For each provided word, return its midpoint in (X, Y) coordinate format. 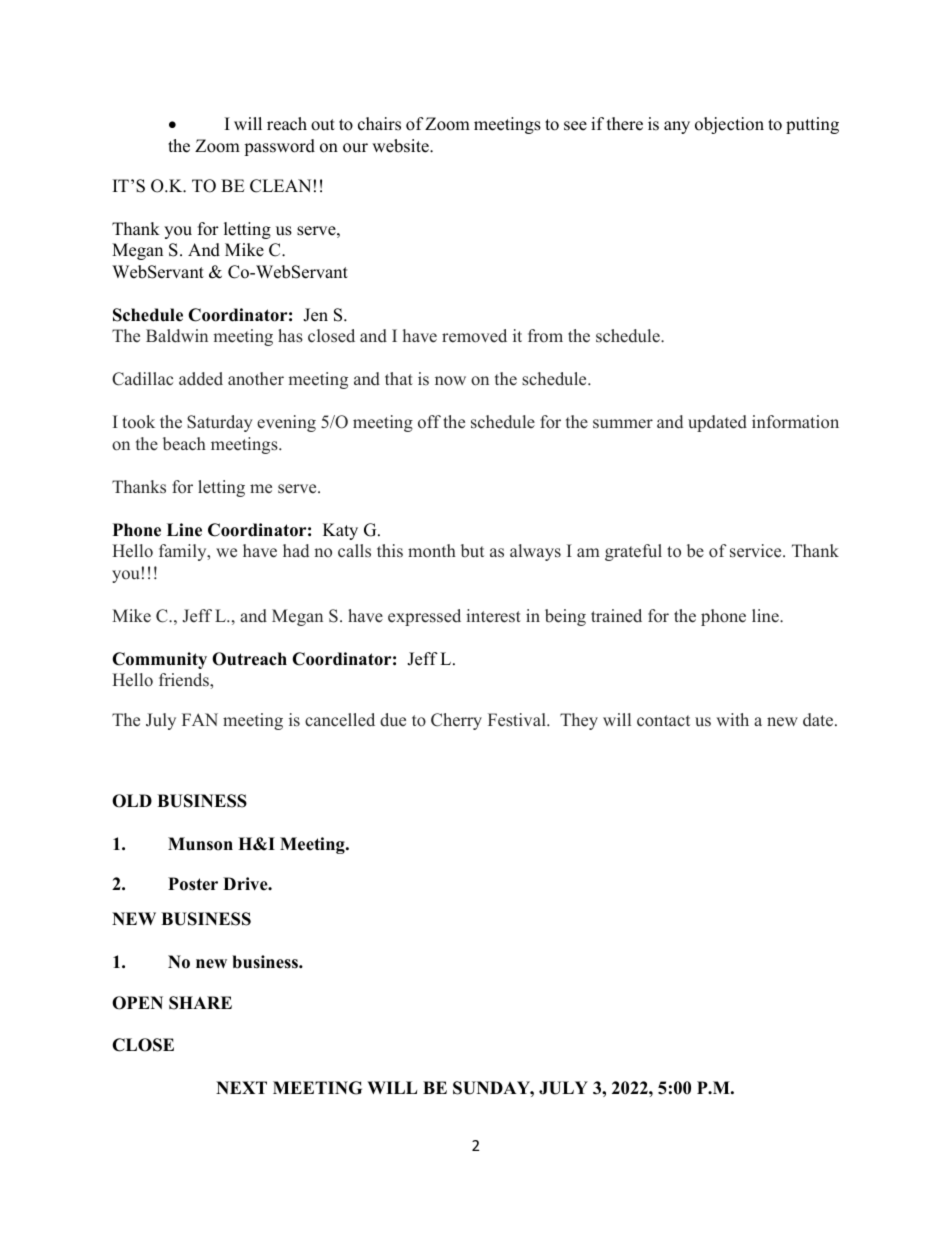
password (279, 147)
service (757, 551)
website (401, 146)
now (450, 381)
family (184, 552)
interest (493, 616)
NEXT (241, 1087)
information (795, 422)
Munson (200, 844)
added (201, 379)
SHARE (200, 1003)
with (733, 719)
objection (729, 125)
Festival (518, 720)
